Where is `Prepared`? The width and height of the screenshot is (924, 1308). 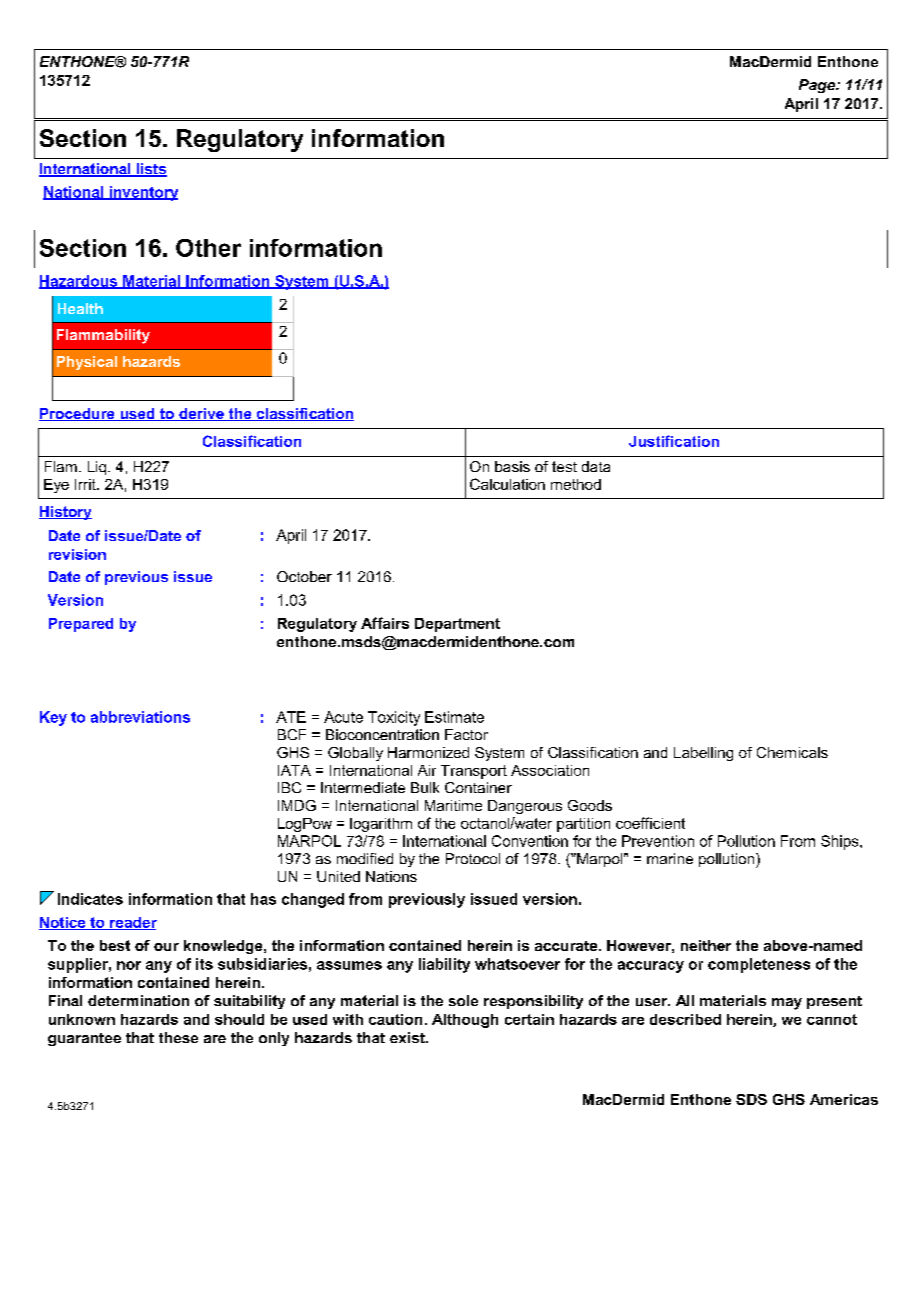
Prepared is located at coordinates (81, 625).
